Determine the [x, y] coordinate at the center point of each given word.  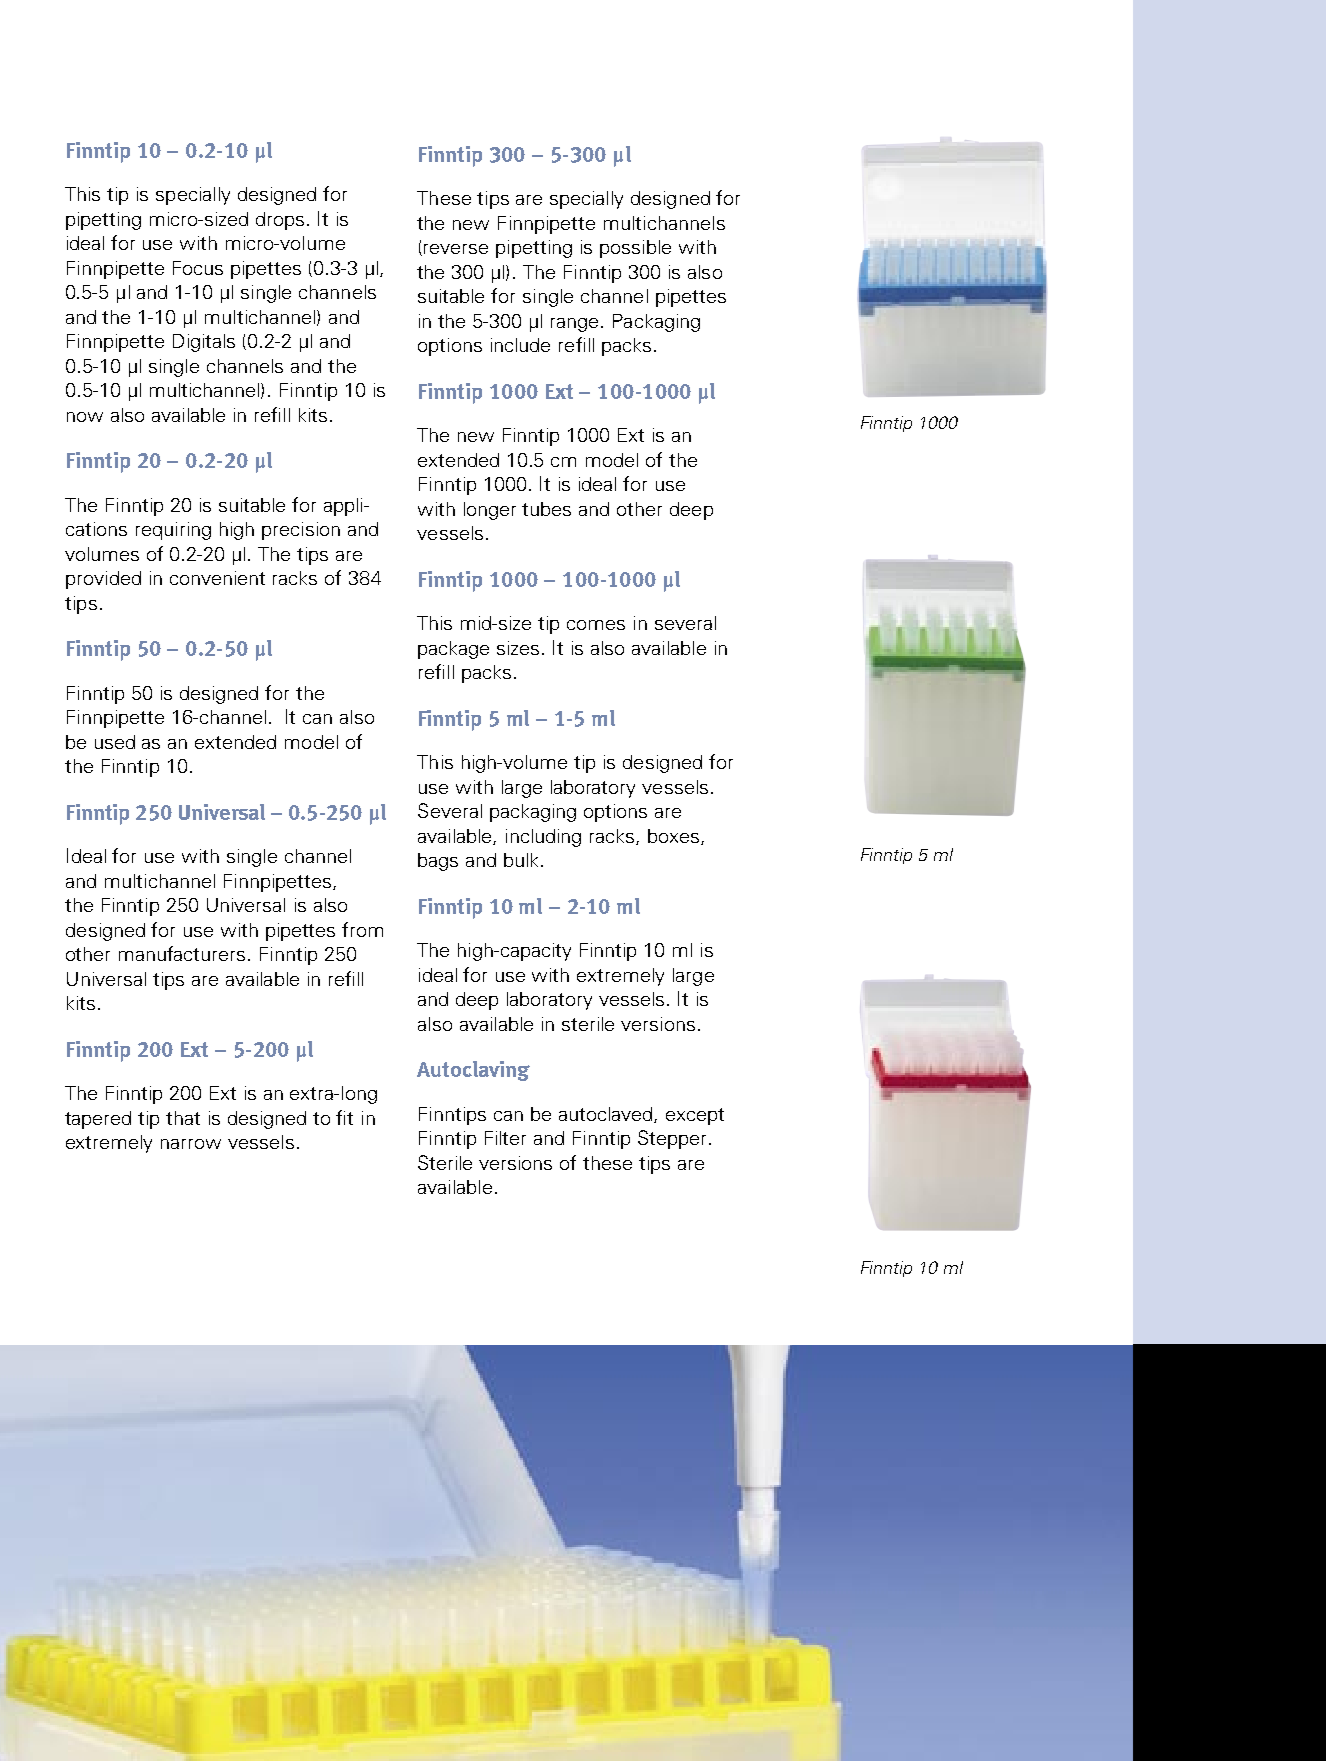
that [183, 1118]
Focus [198, 268]
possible [635, 249]
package [453, 650]
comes [596, 625]
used [115, 742]
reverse [456, 249]
